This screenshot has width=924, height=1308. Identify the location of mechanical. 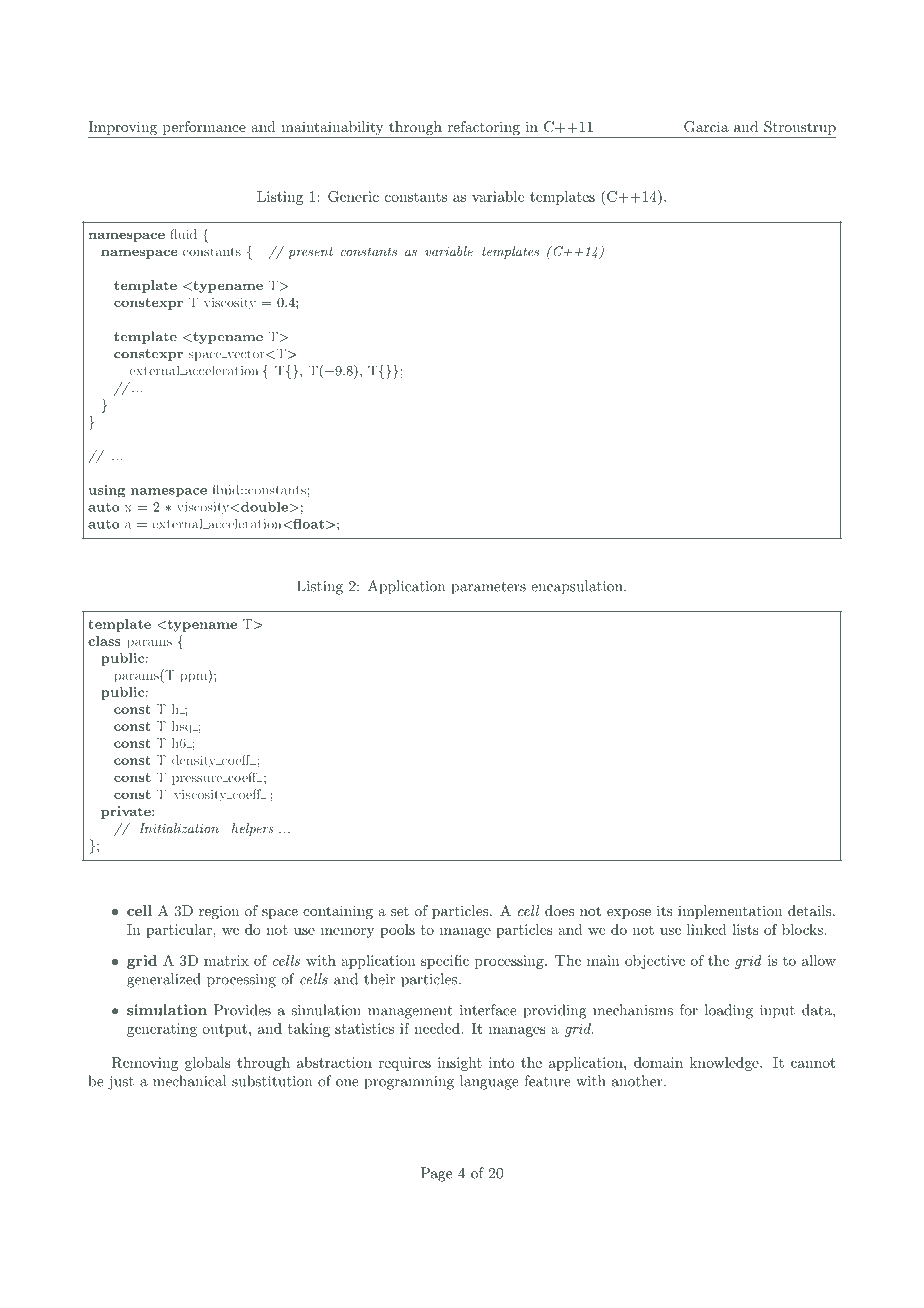
(189, 1081).
